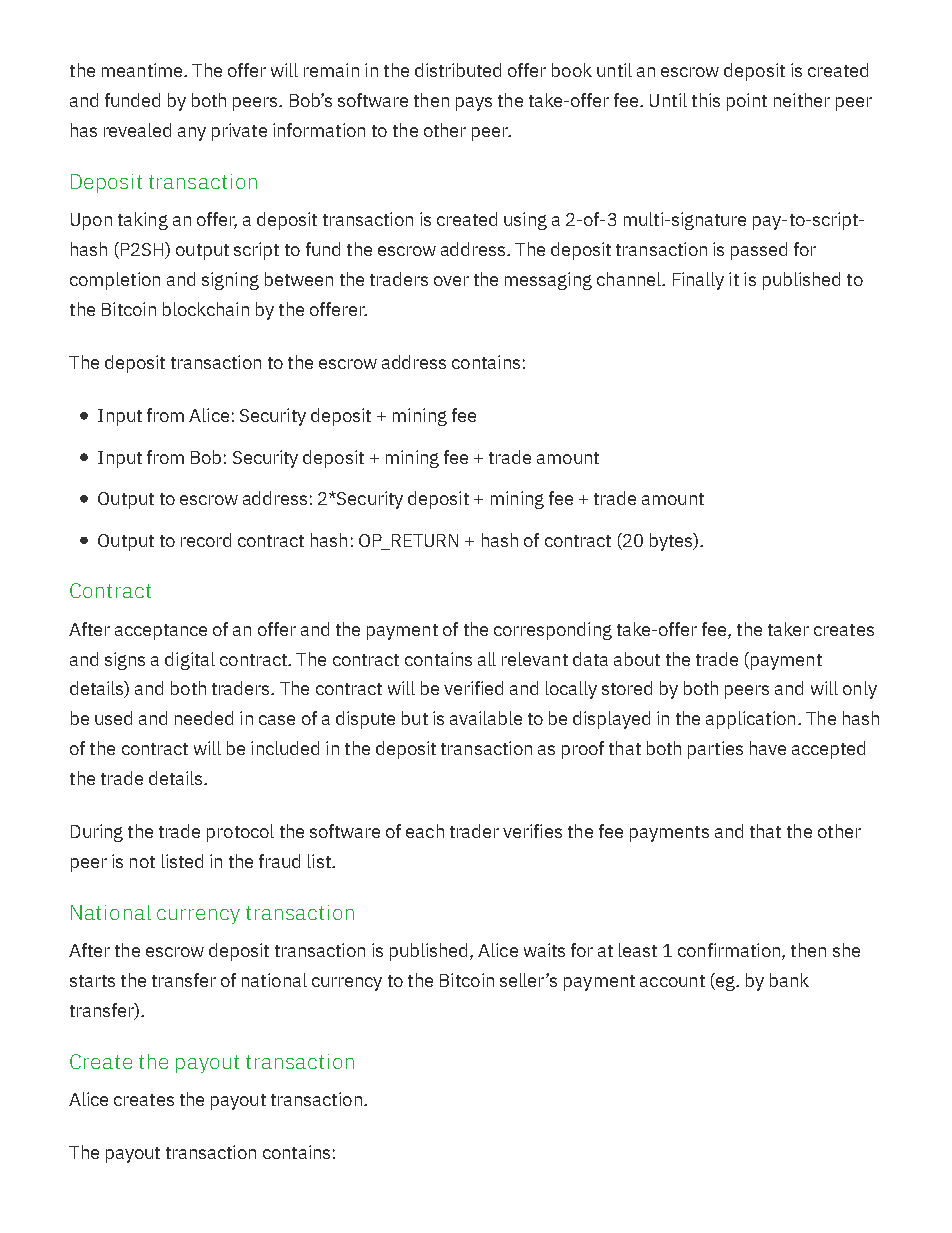 The image size is (952, 1233). What do you see at coordinates (474, 104) in the screenshot?
I see `pays` at bounding box center [474, 104].
